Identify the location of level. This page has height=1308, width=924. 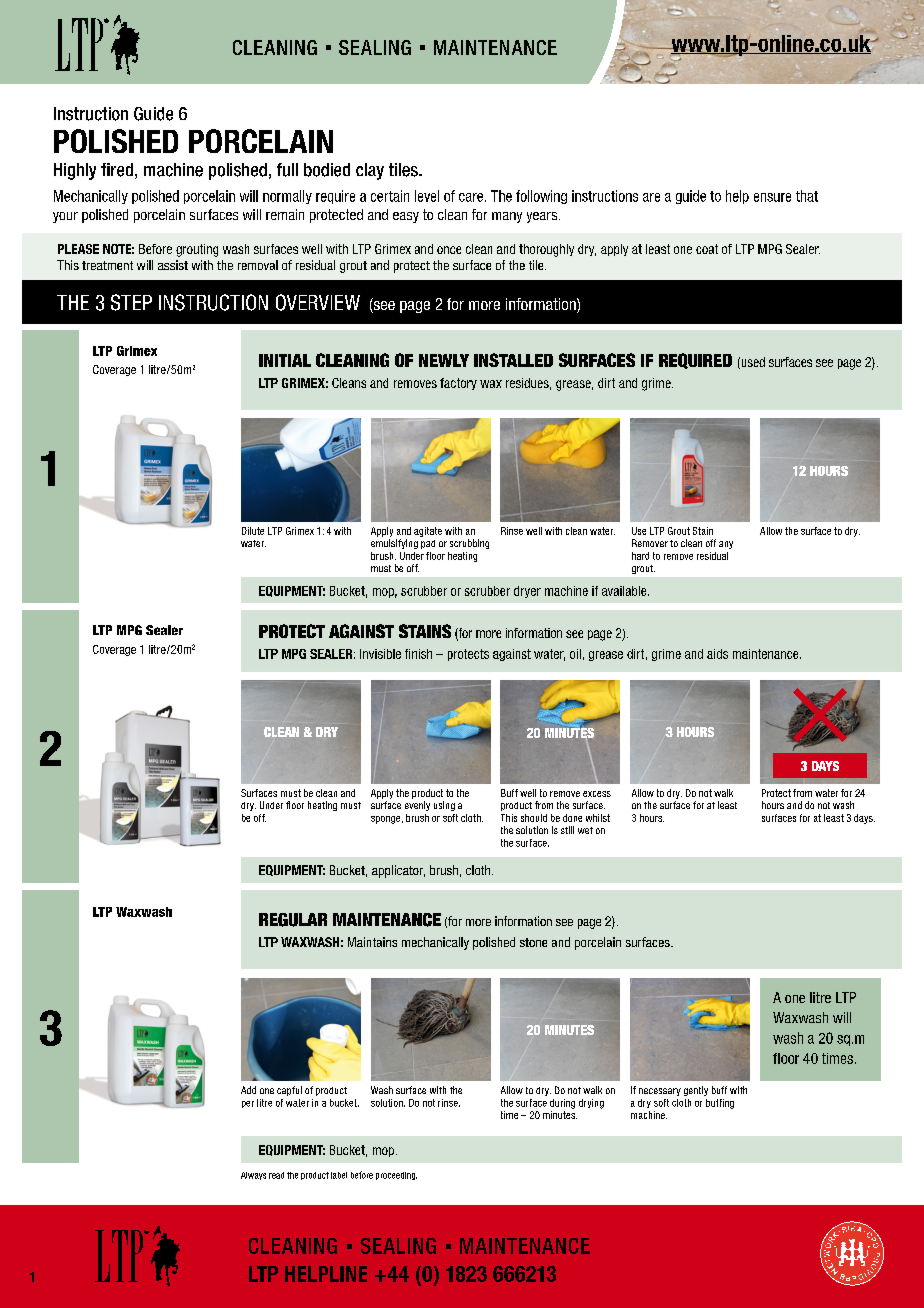
(427, 196).
